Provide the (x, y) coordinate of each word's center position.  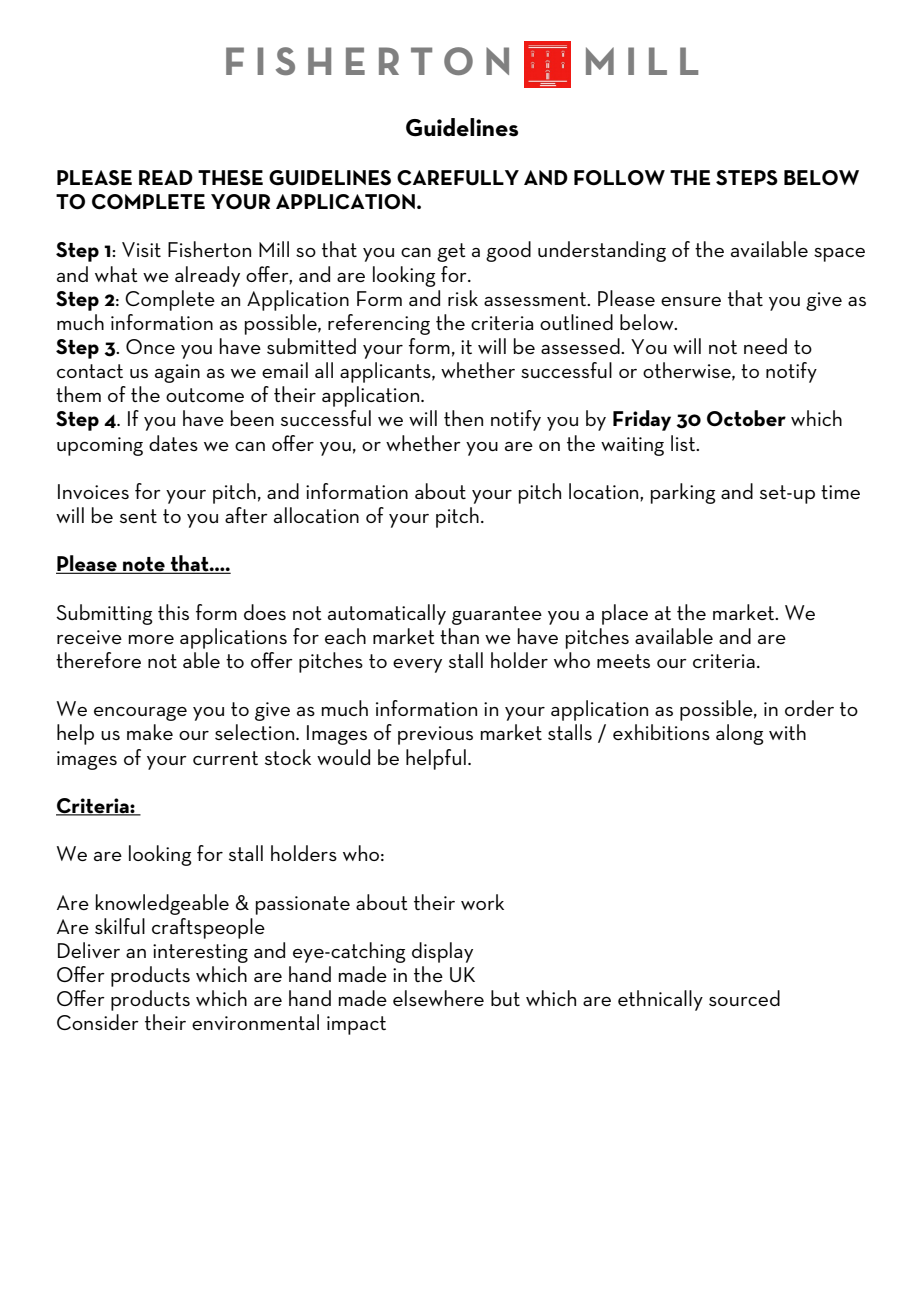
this (173, 612)
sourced (744, 998)
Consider (98, 1022)
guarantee (497, 615)
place (625, 614)
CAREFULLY (458, 178)
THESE (230, 178)
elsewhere (438, 998)
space (839, 255)
